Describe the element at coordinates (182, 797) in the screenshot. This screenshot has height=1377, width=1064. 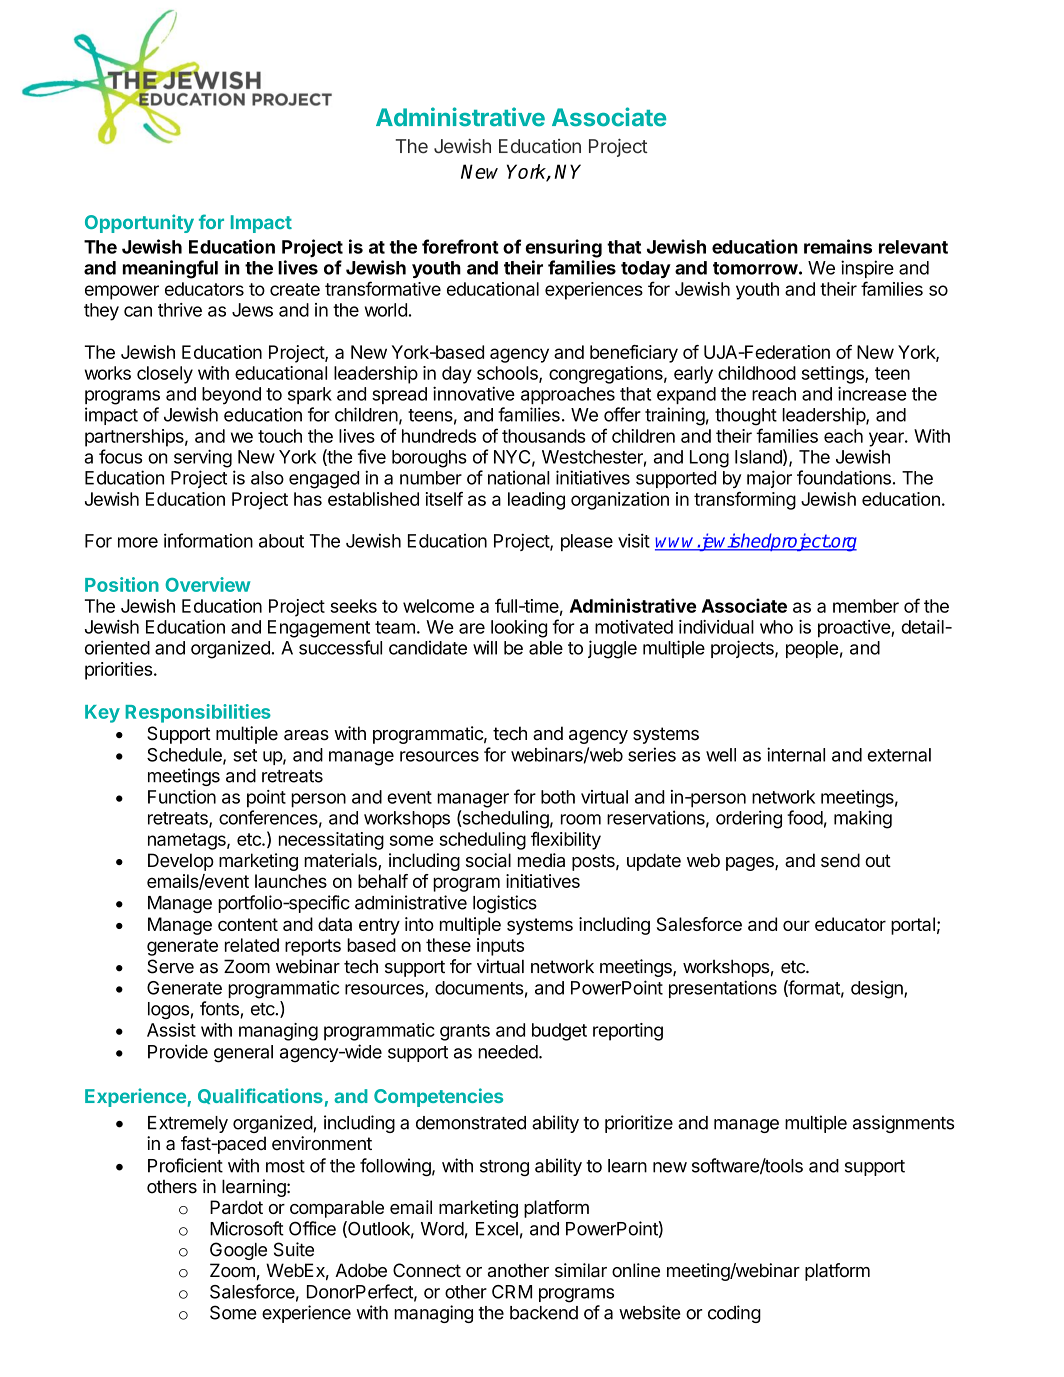
I see `Function` at that location.
